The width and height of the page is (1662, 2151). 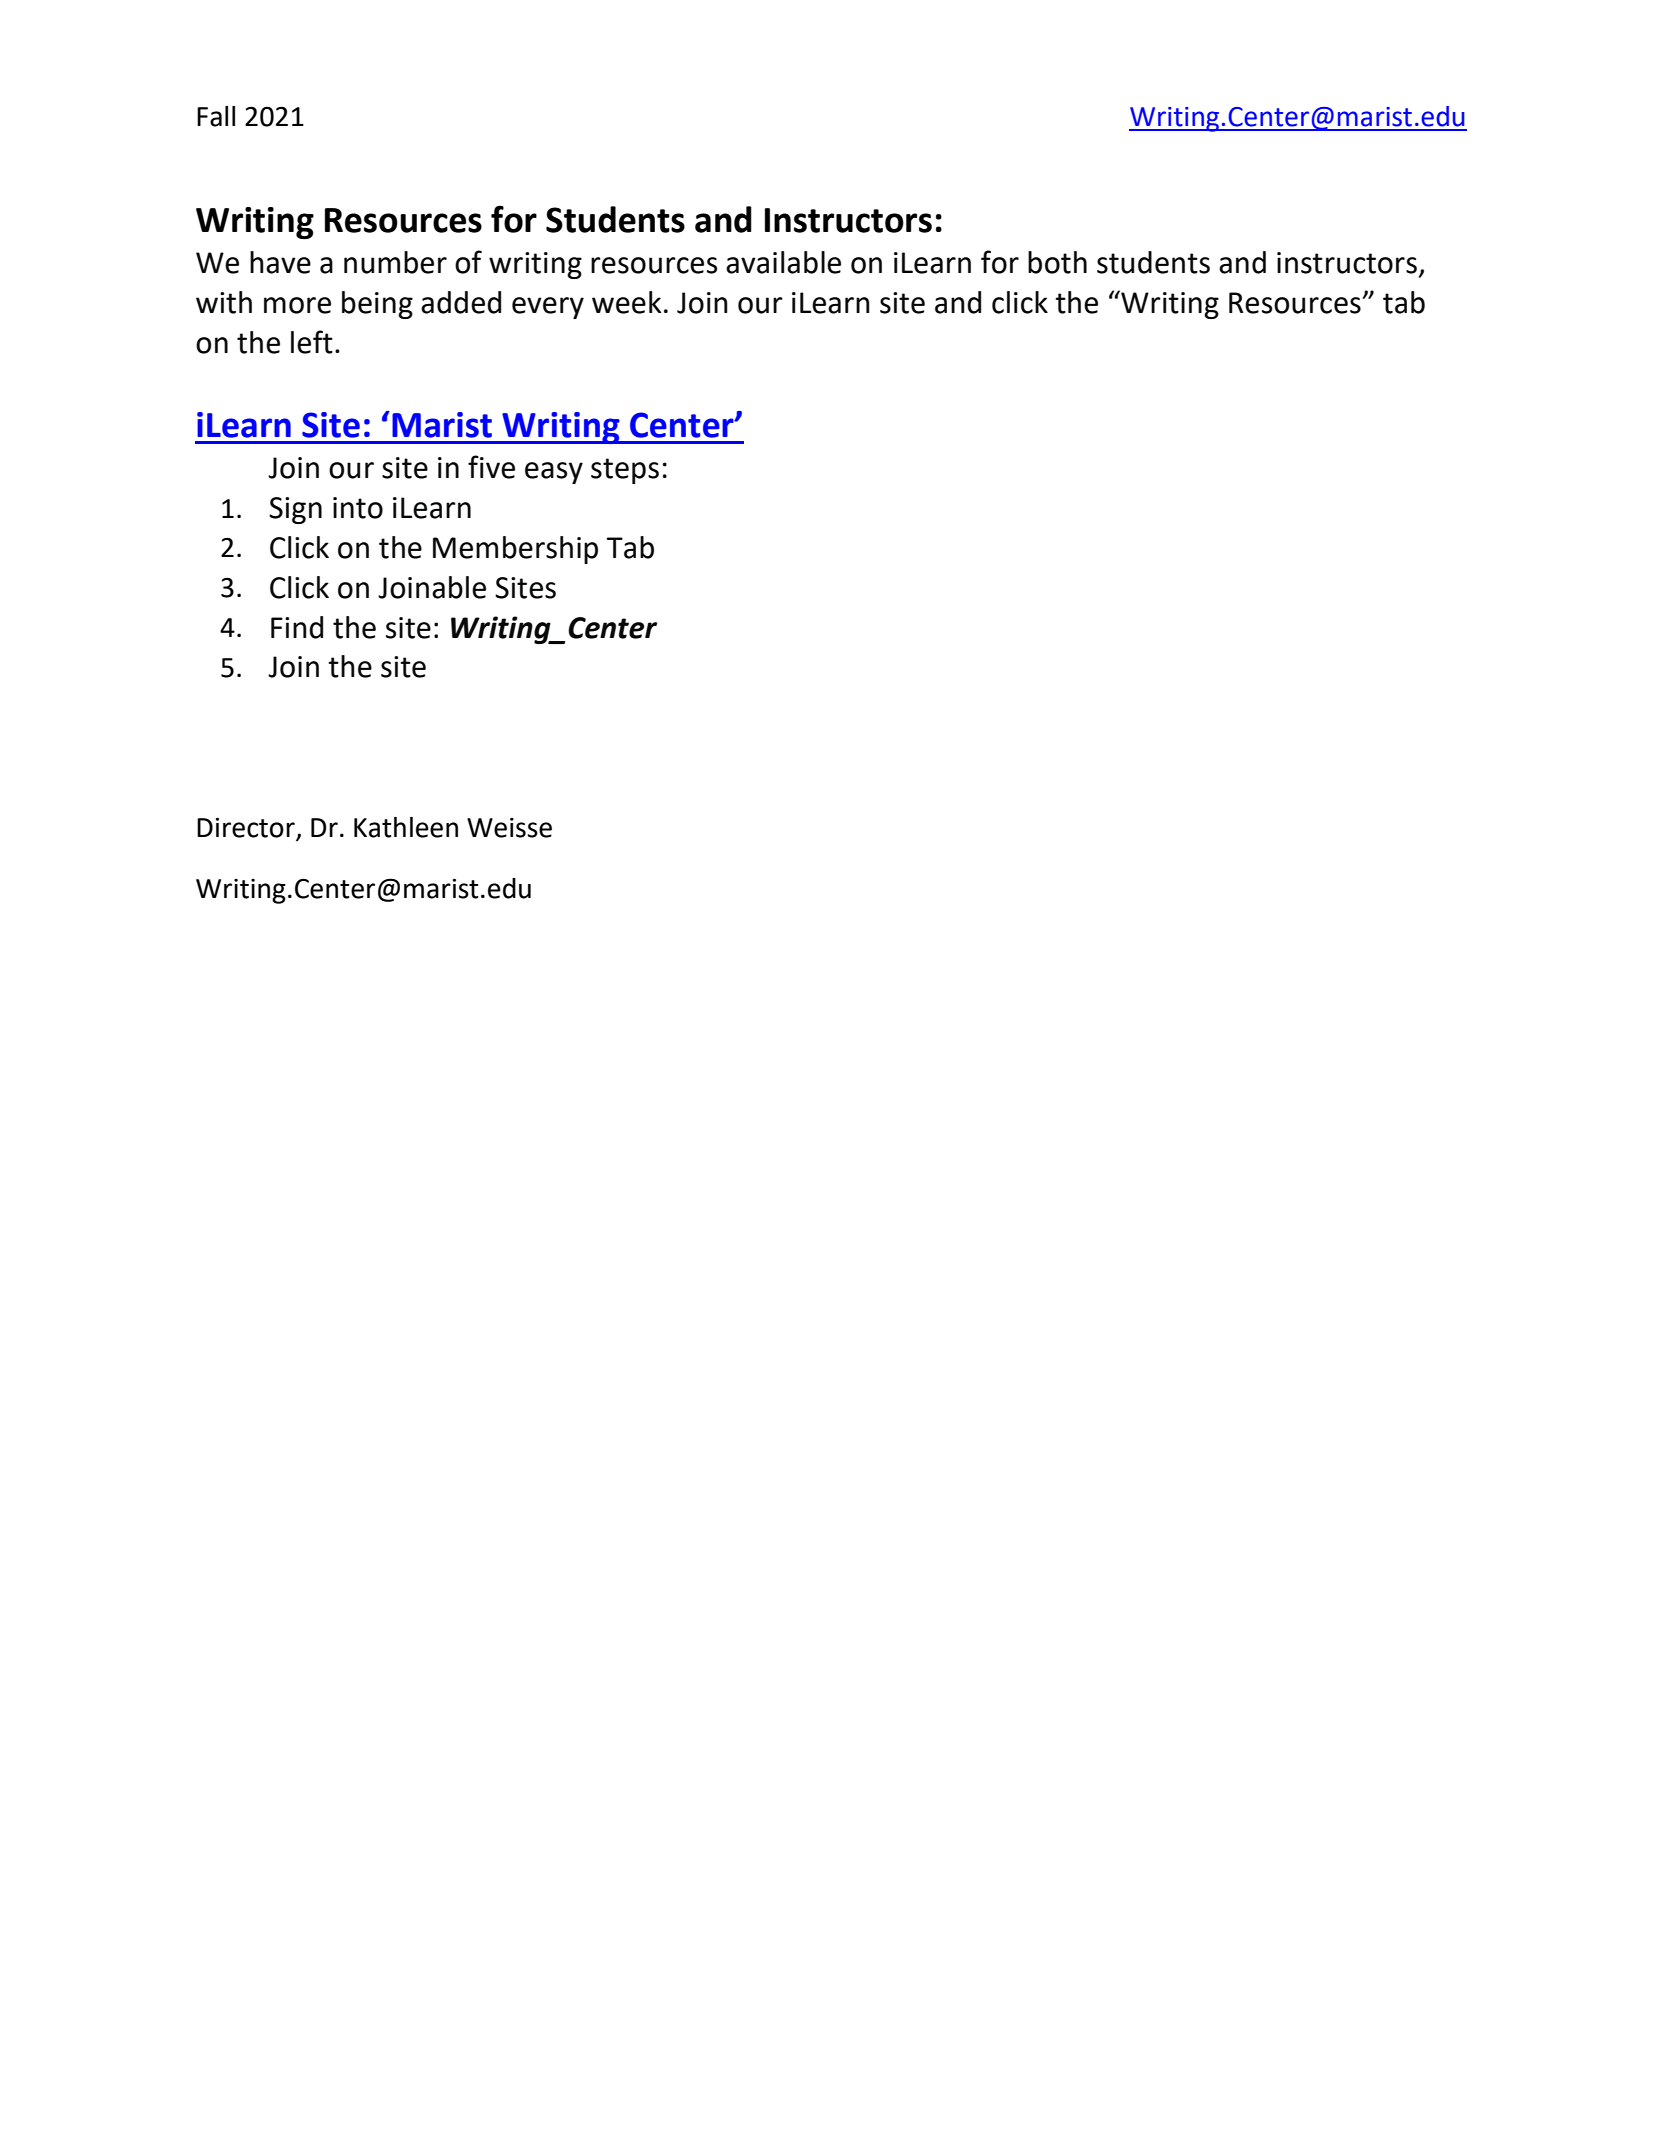 I want to click on have, so click(x=280, y=262).
